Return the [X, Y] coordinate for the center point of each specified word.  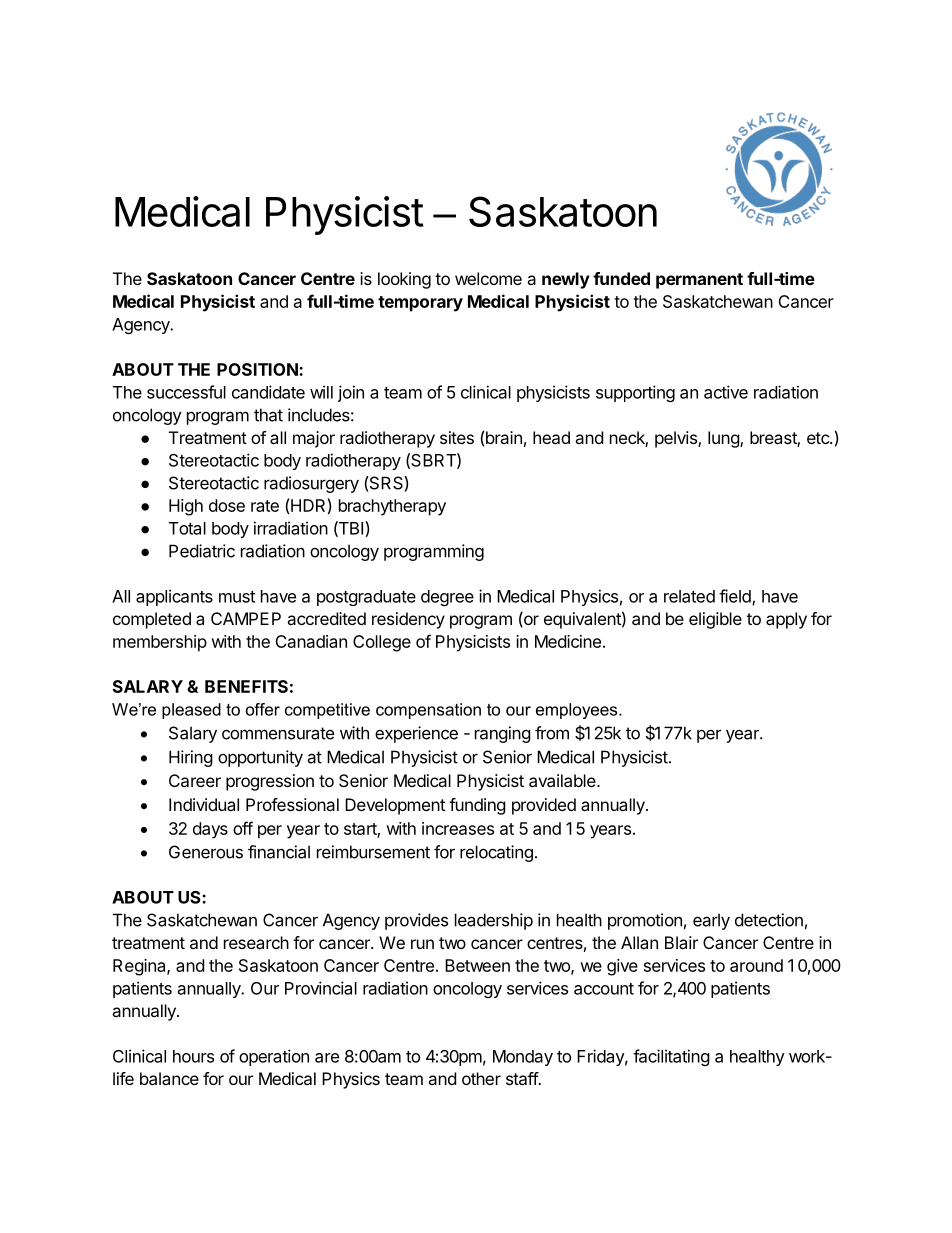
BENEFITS [246, 686]
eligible [715, 620]
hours [193, 1056]
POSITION [258, 369]
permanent [699, 281]
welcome [488, 278]
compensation [428, 711]
